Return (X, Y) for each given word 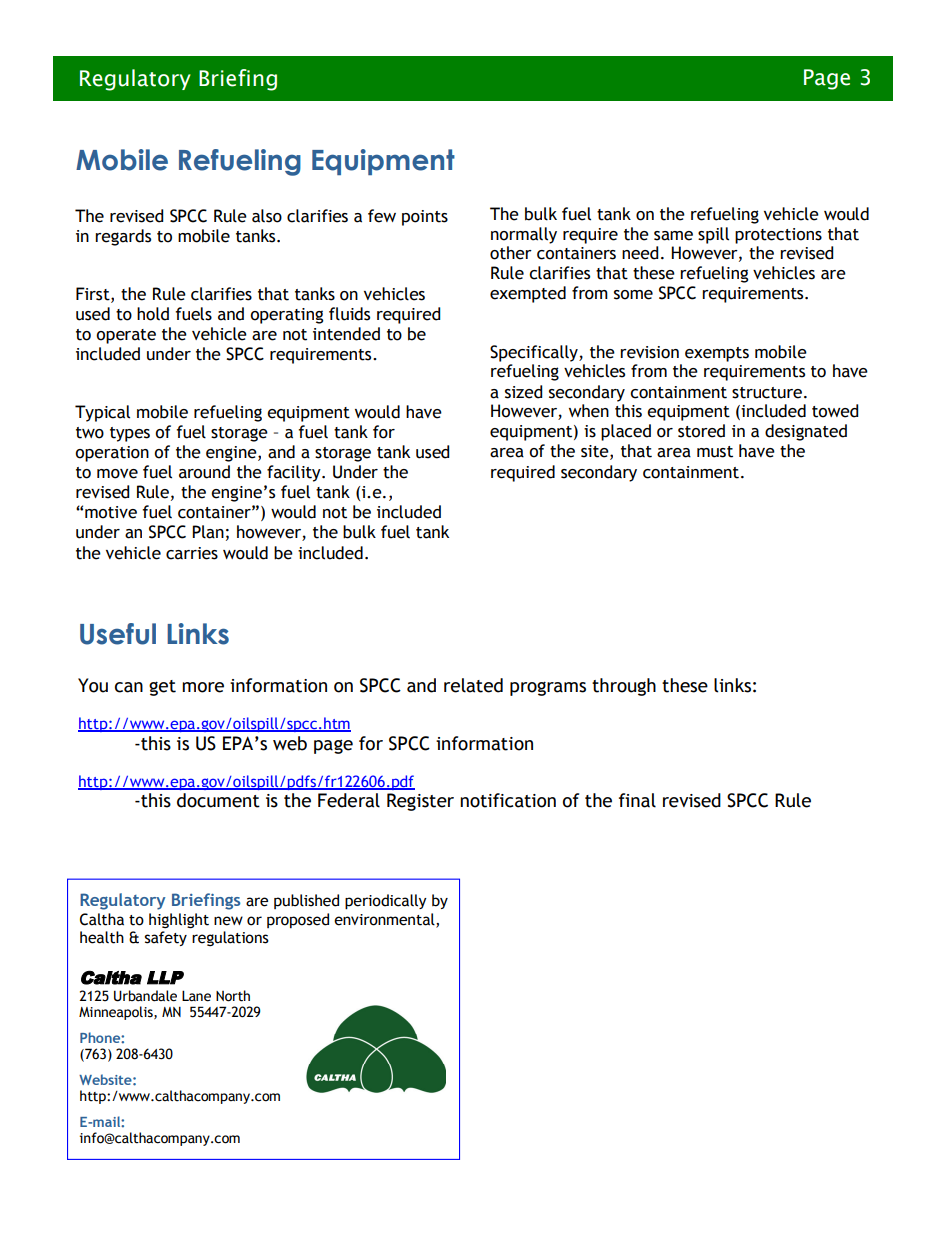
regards (123, 237)
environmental (385, 920)
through (624, 687)
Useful (118, 634)
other (511, 253)
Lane (196, 996)
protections (778, 236)
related (473, 685)
